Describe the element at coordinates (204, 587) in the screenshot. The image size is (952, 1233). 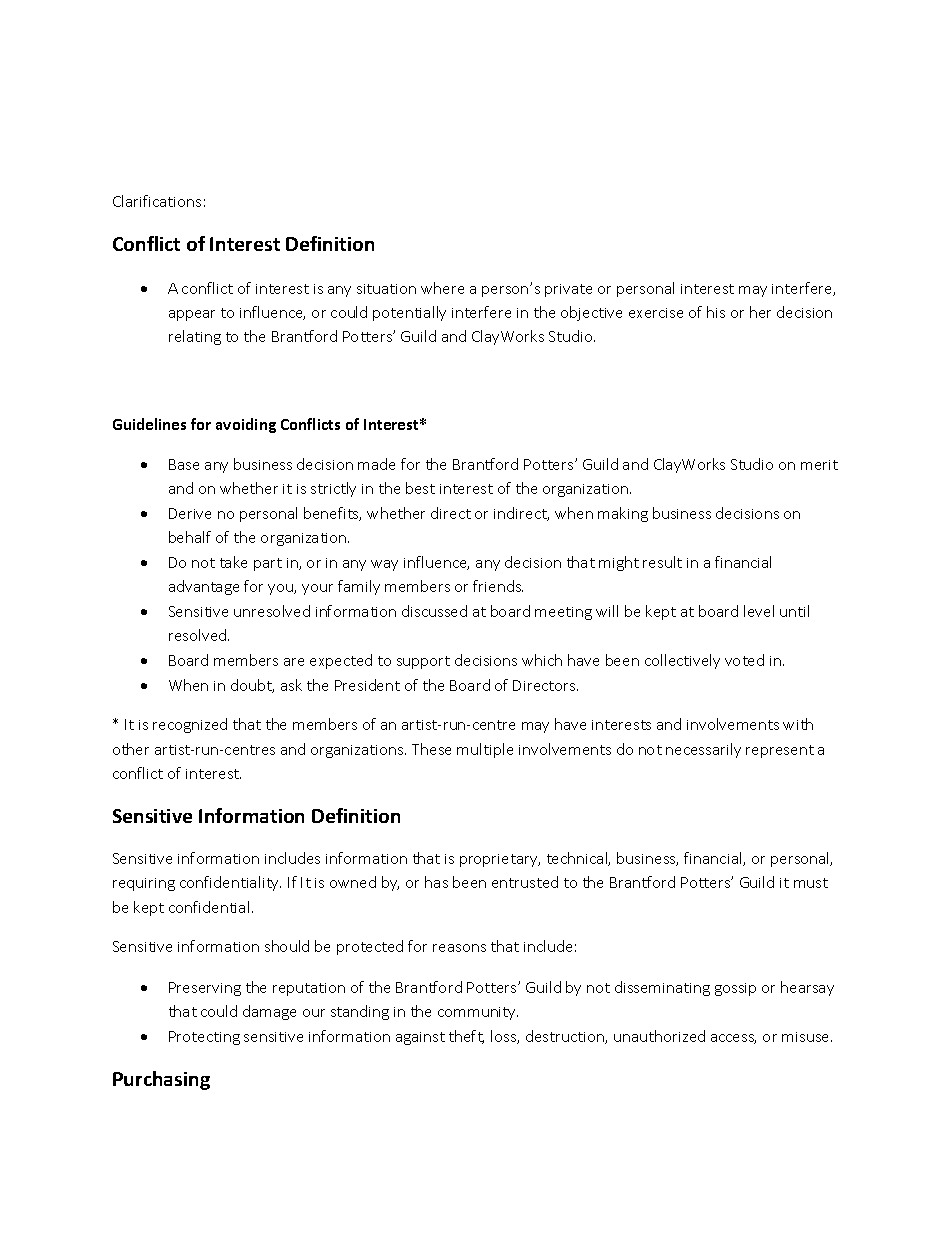
I see `advantage` at that location.
